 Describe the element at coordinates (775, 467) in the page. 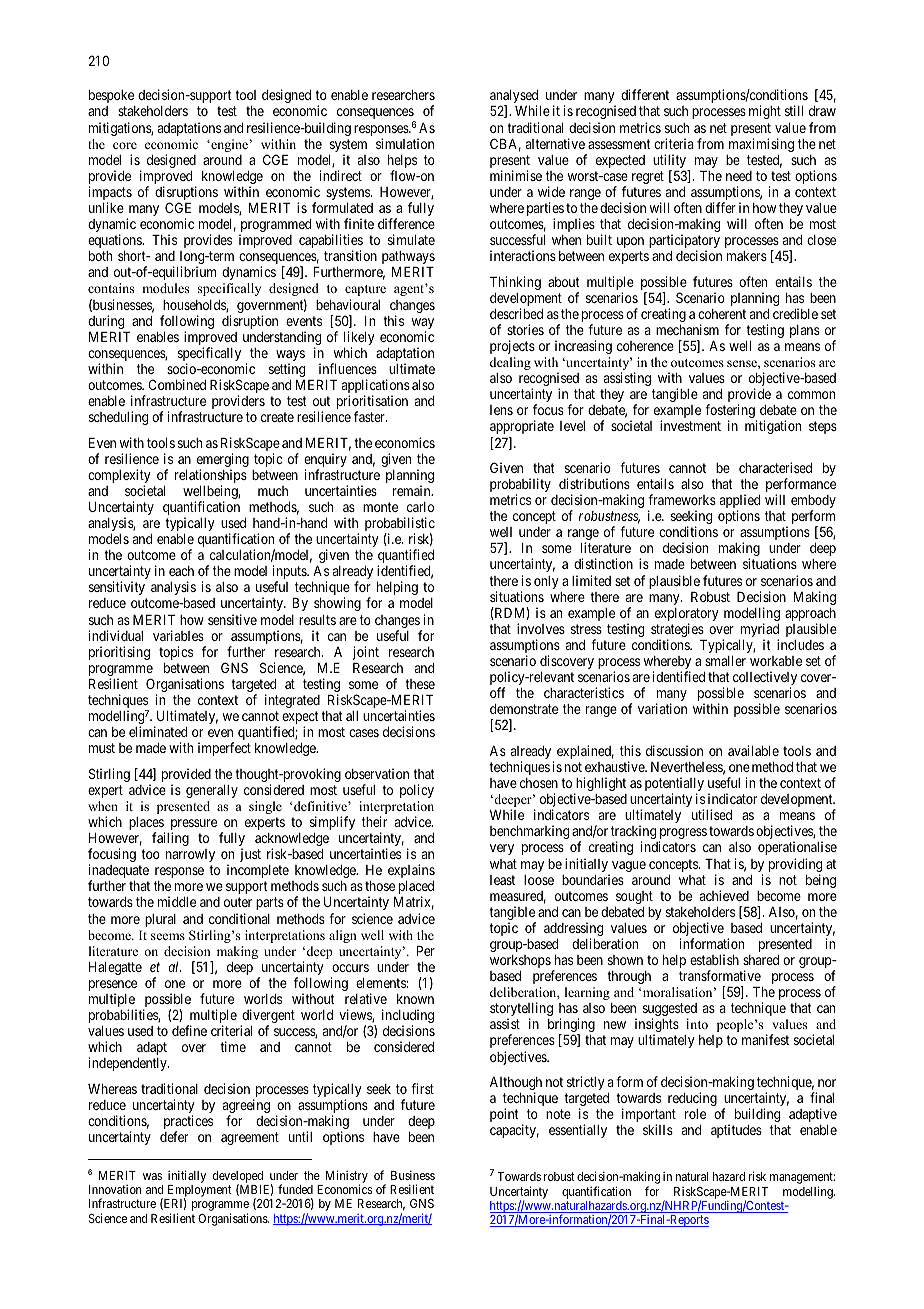

I see `characterised` at that location.
